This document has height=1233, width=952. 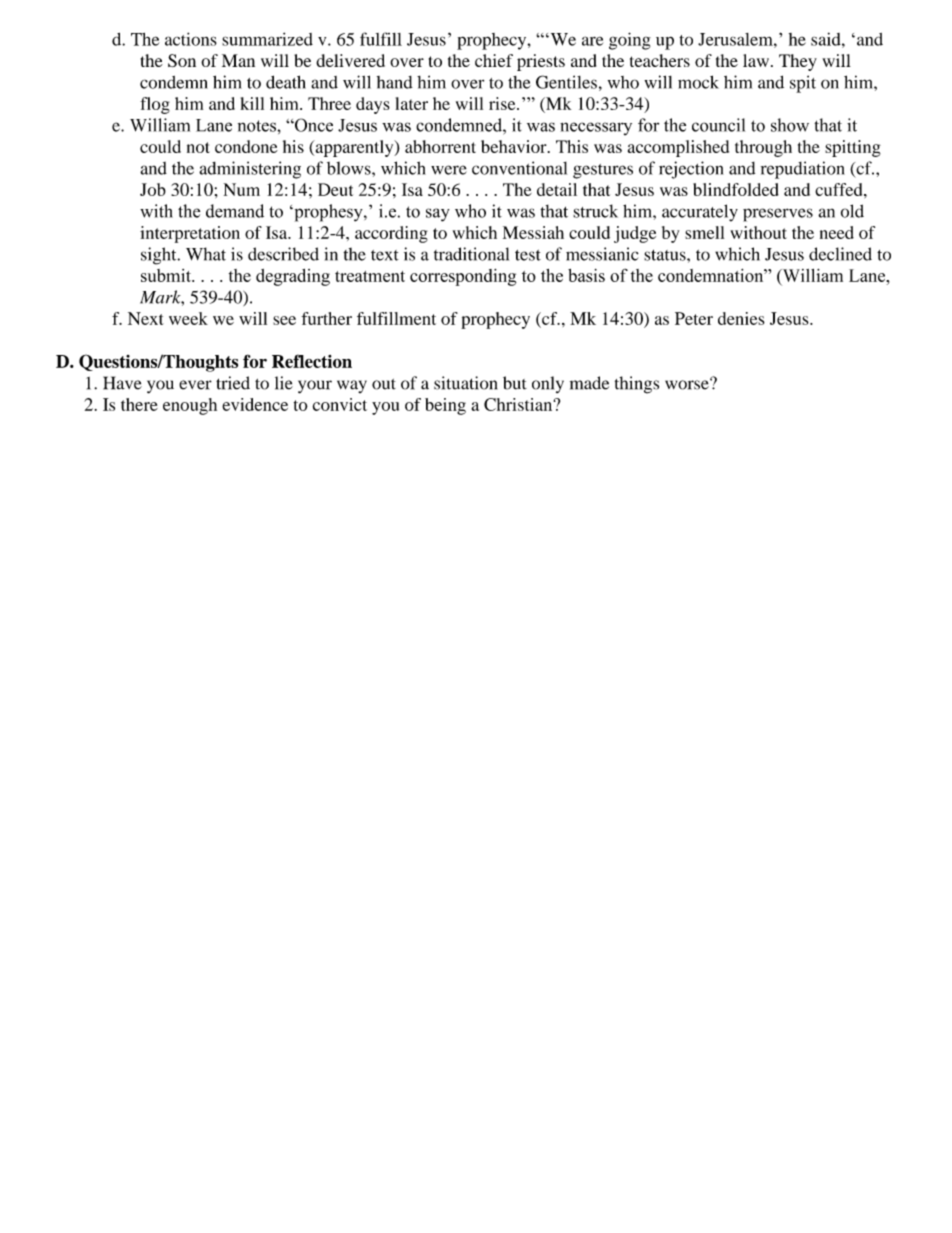 What do you see at coordinates (790, 125) in the document?
I see `show` at bounding box center [790, 125].
